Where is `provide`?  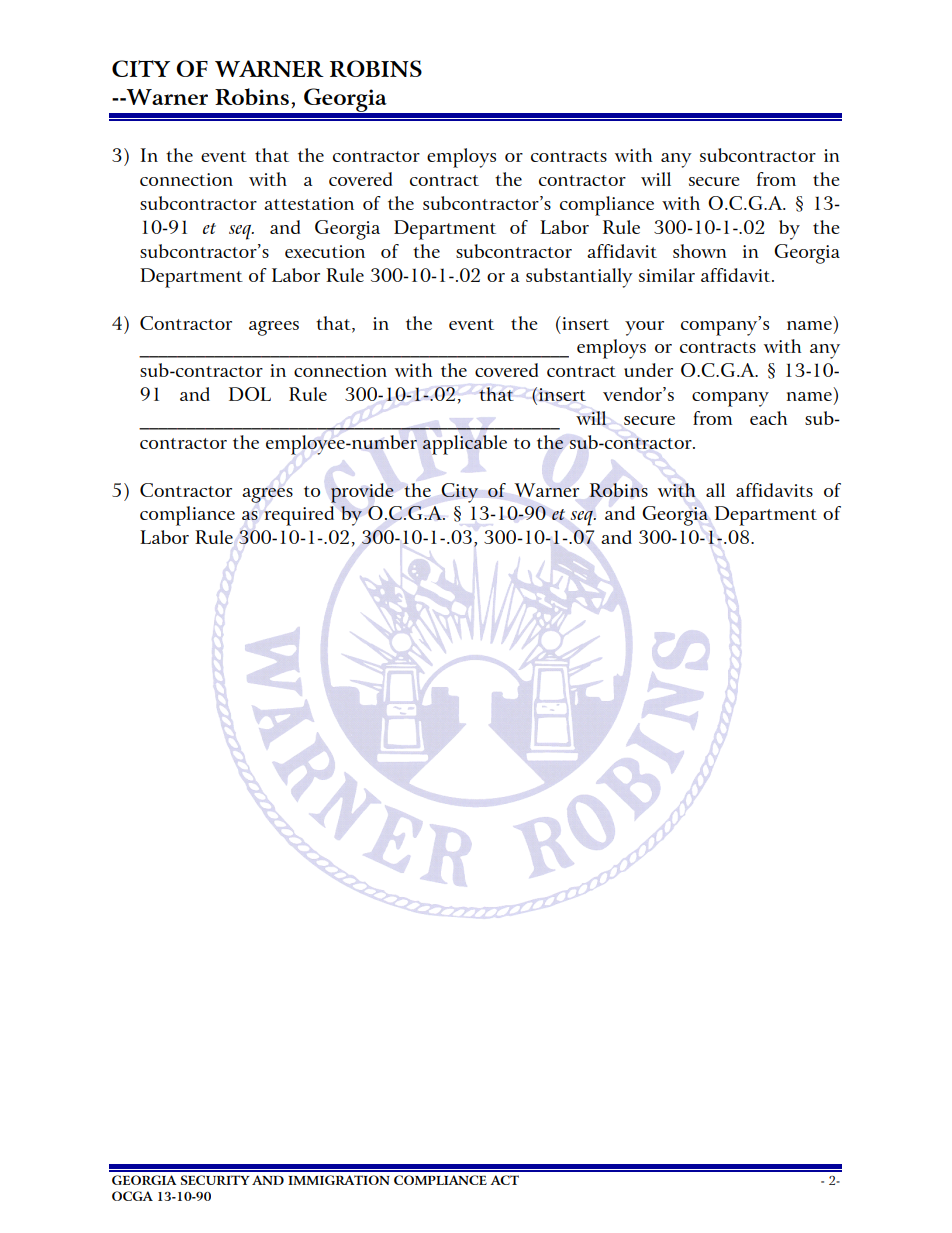
provide is located at coordinates (362, 493).
